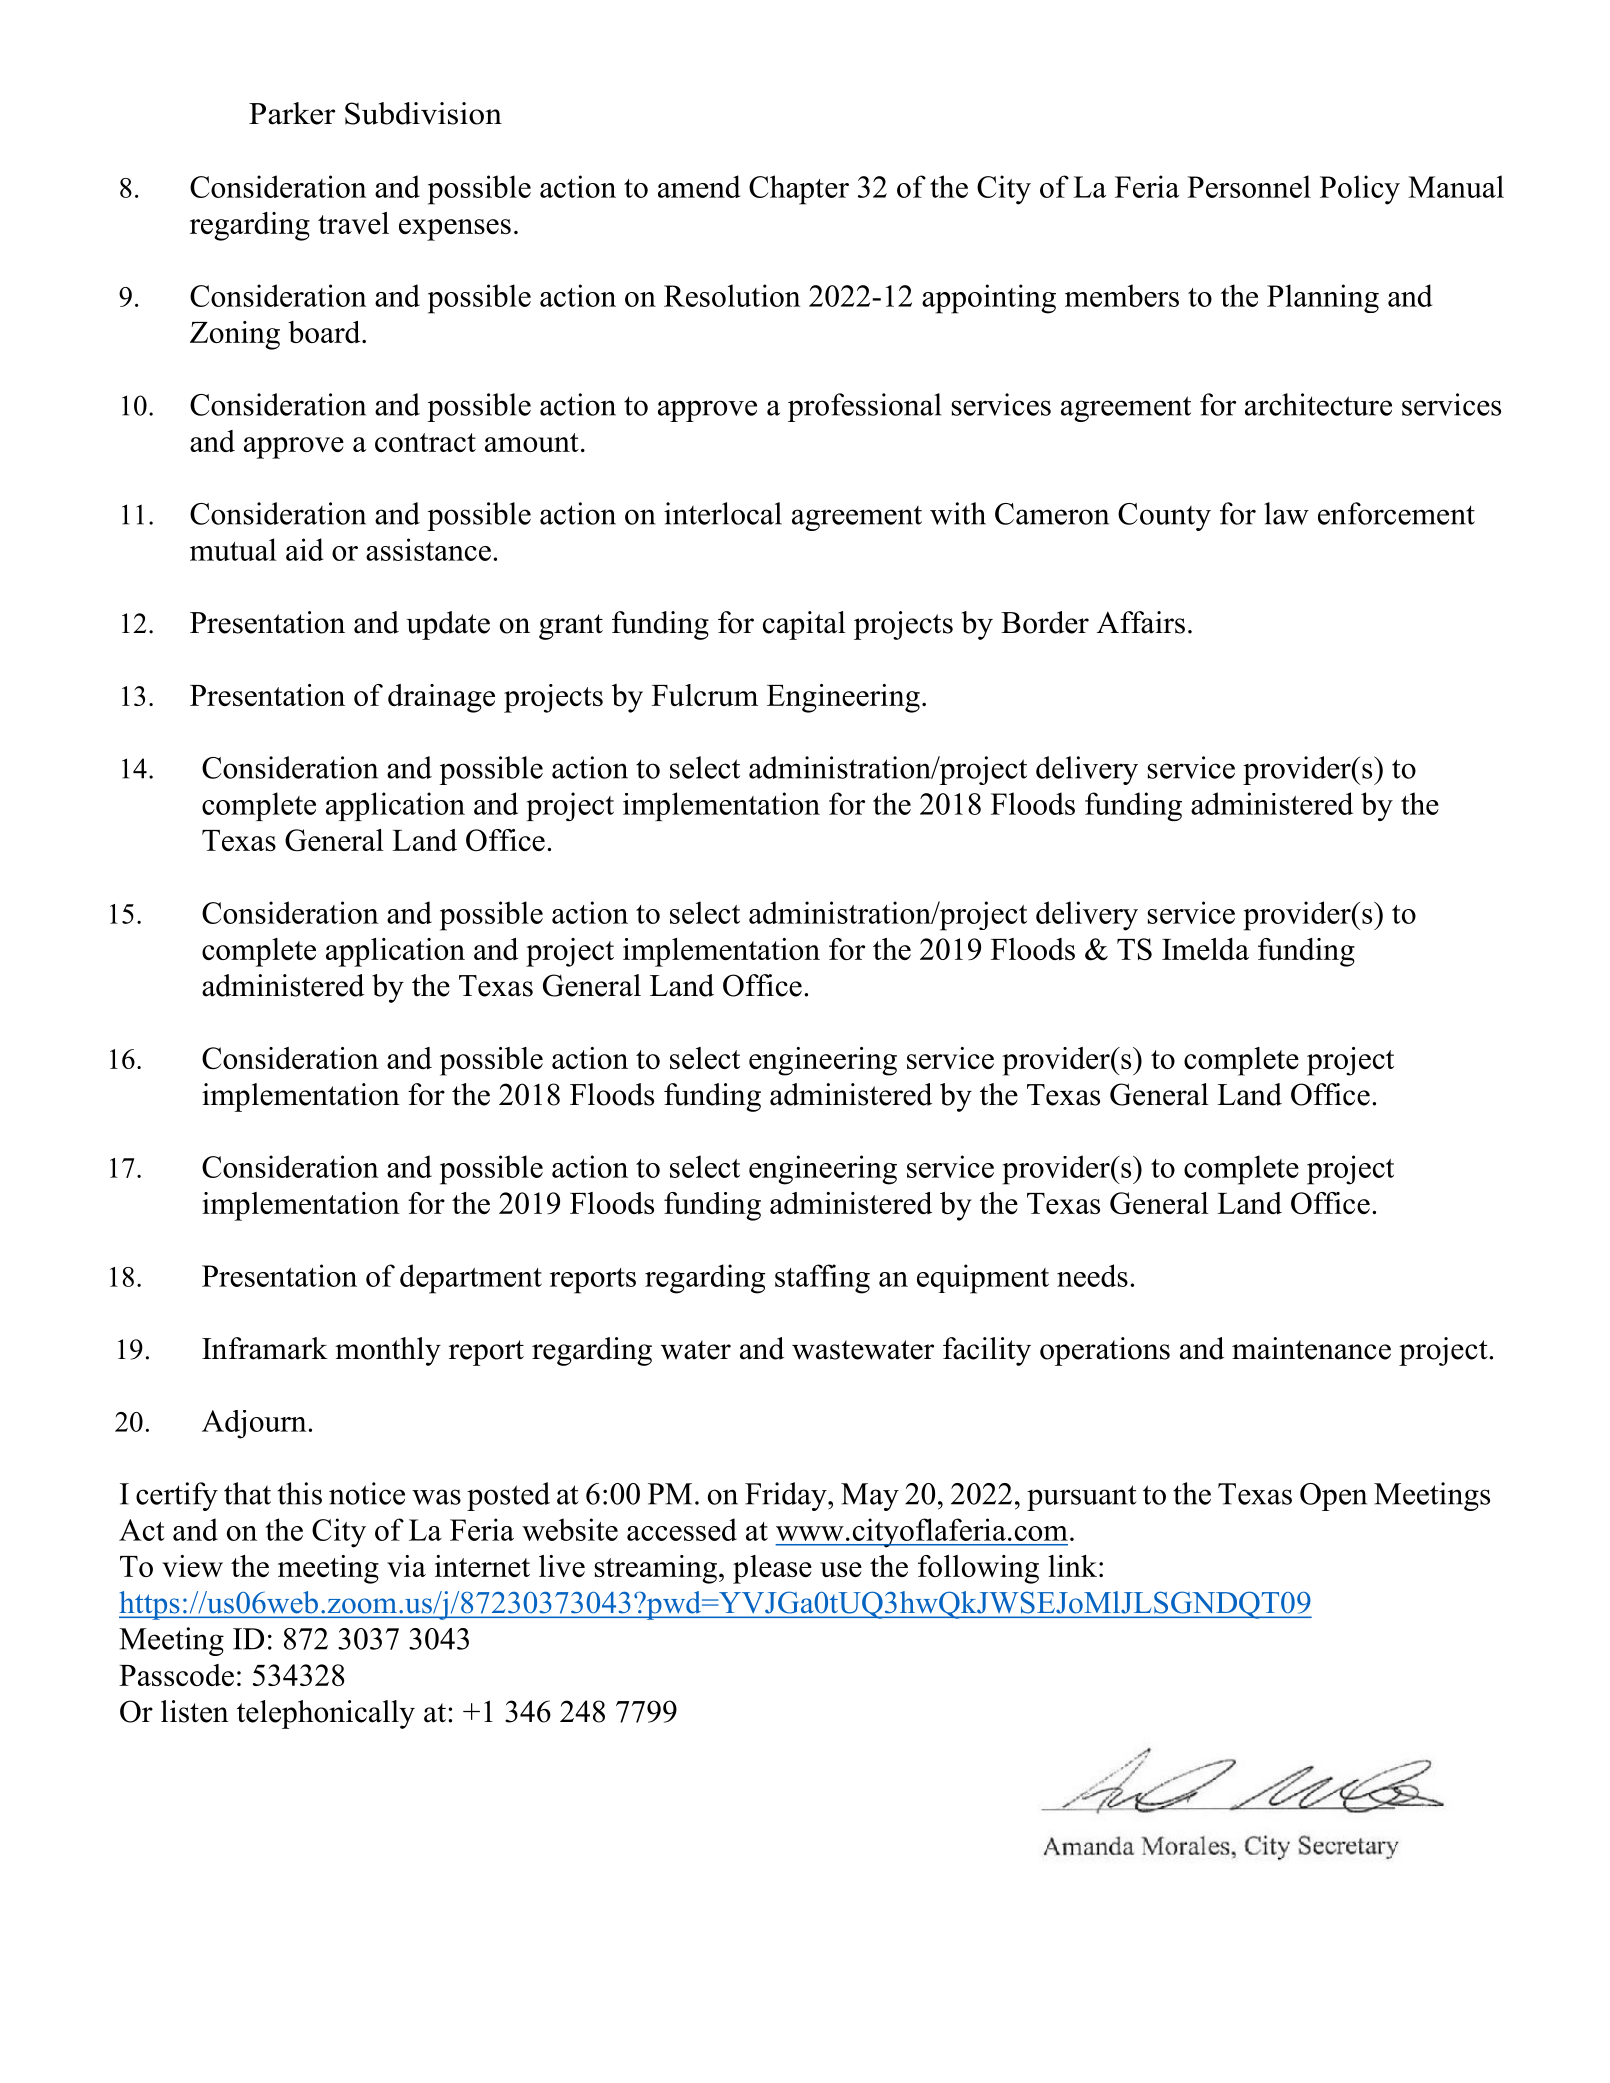 Image resolution: width=1610 pixels, height=2083 pixels. What do you see at coordinates (804, 625) in the screenshot?
I see `capital` at bounding box center [804, 625].
